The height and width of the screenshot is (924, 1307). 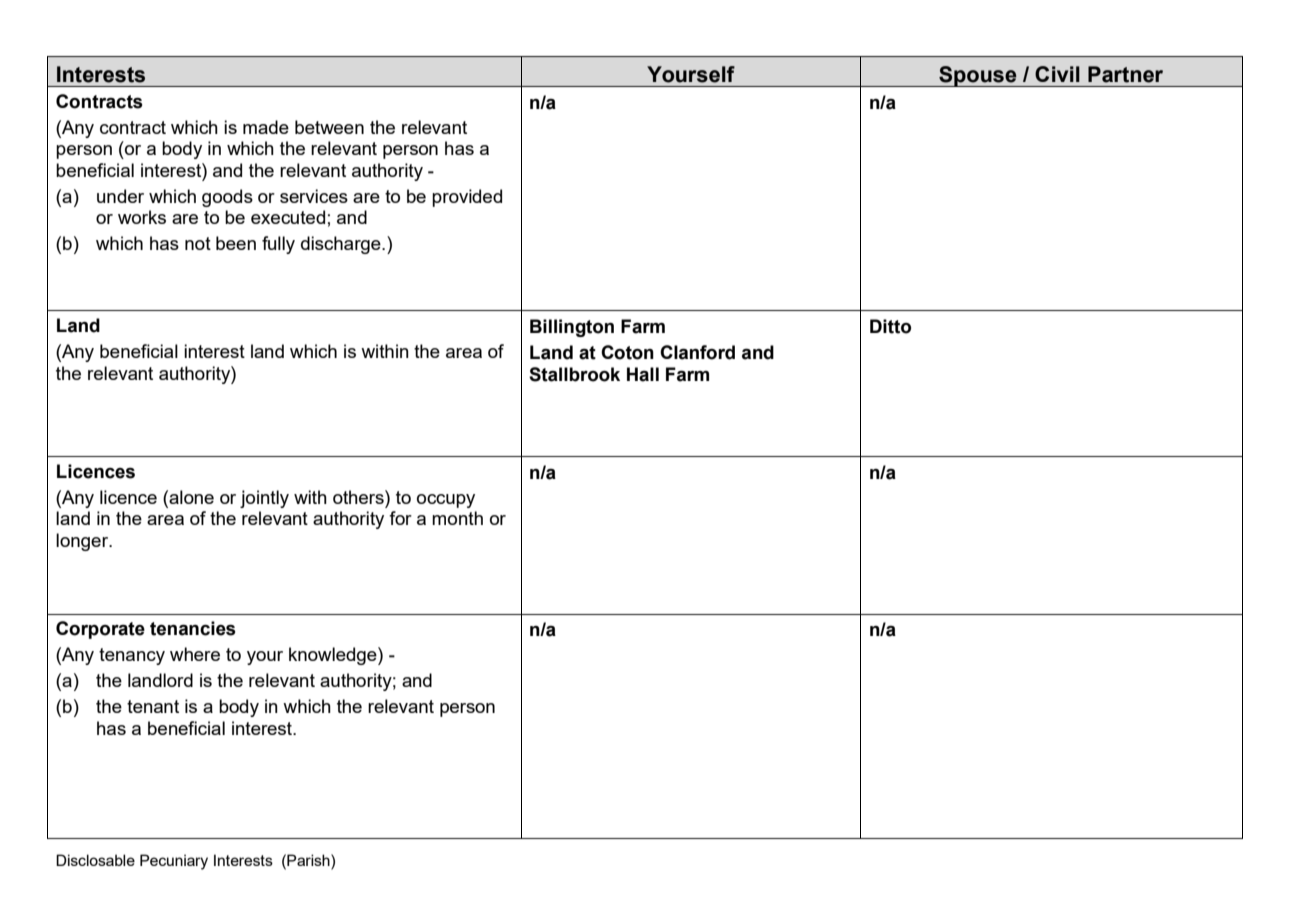 What do you see at coordinates (266, 127) in the screenshot?
I see `made` at bounding box center [266, 127].
